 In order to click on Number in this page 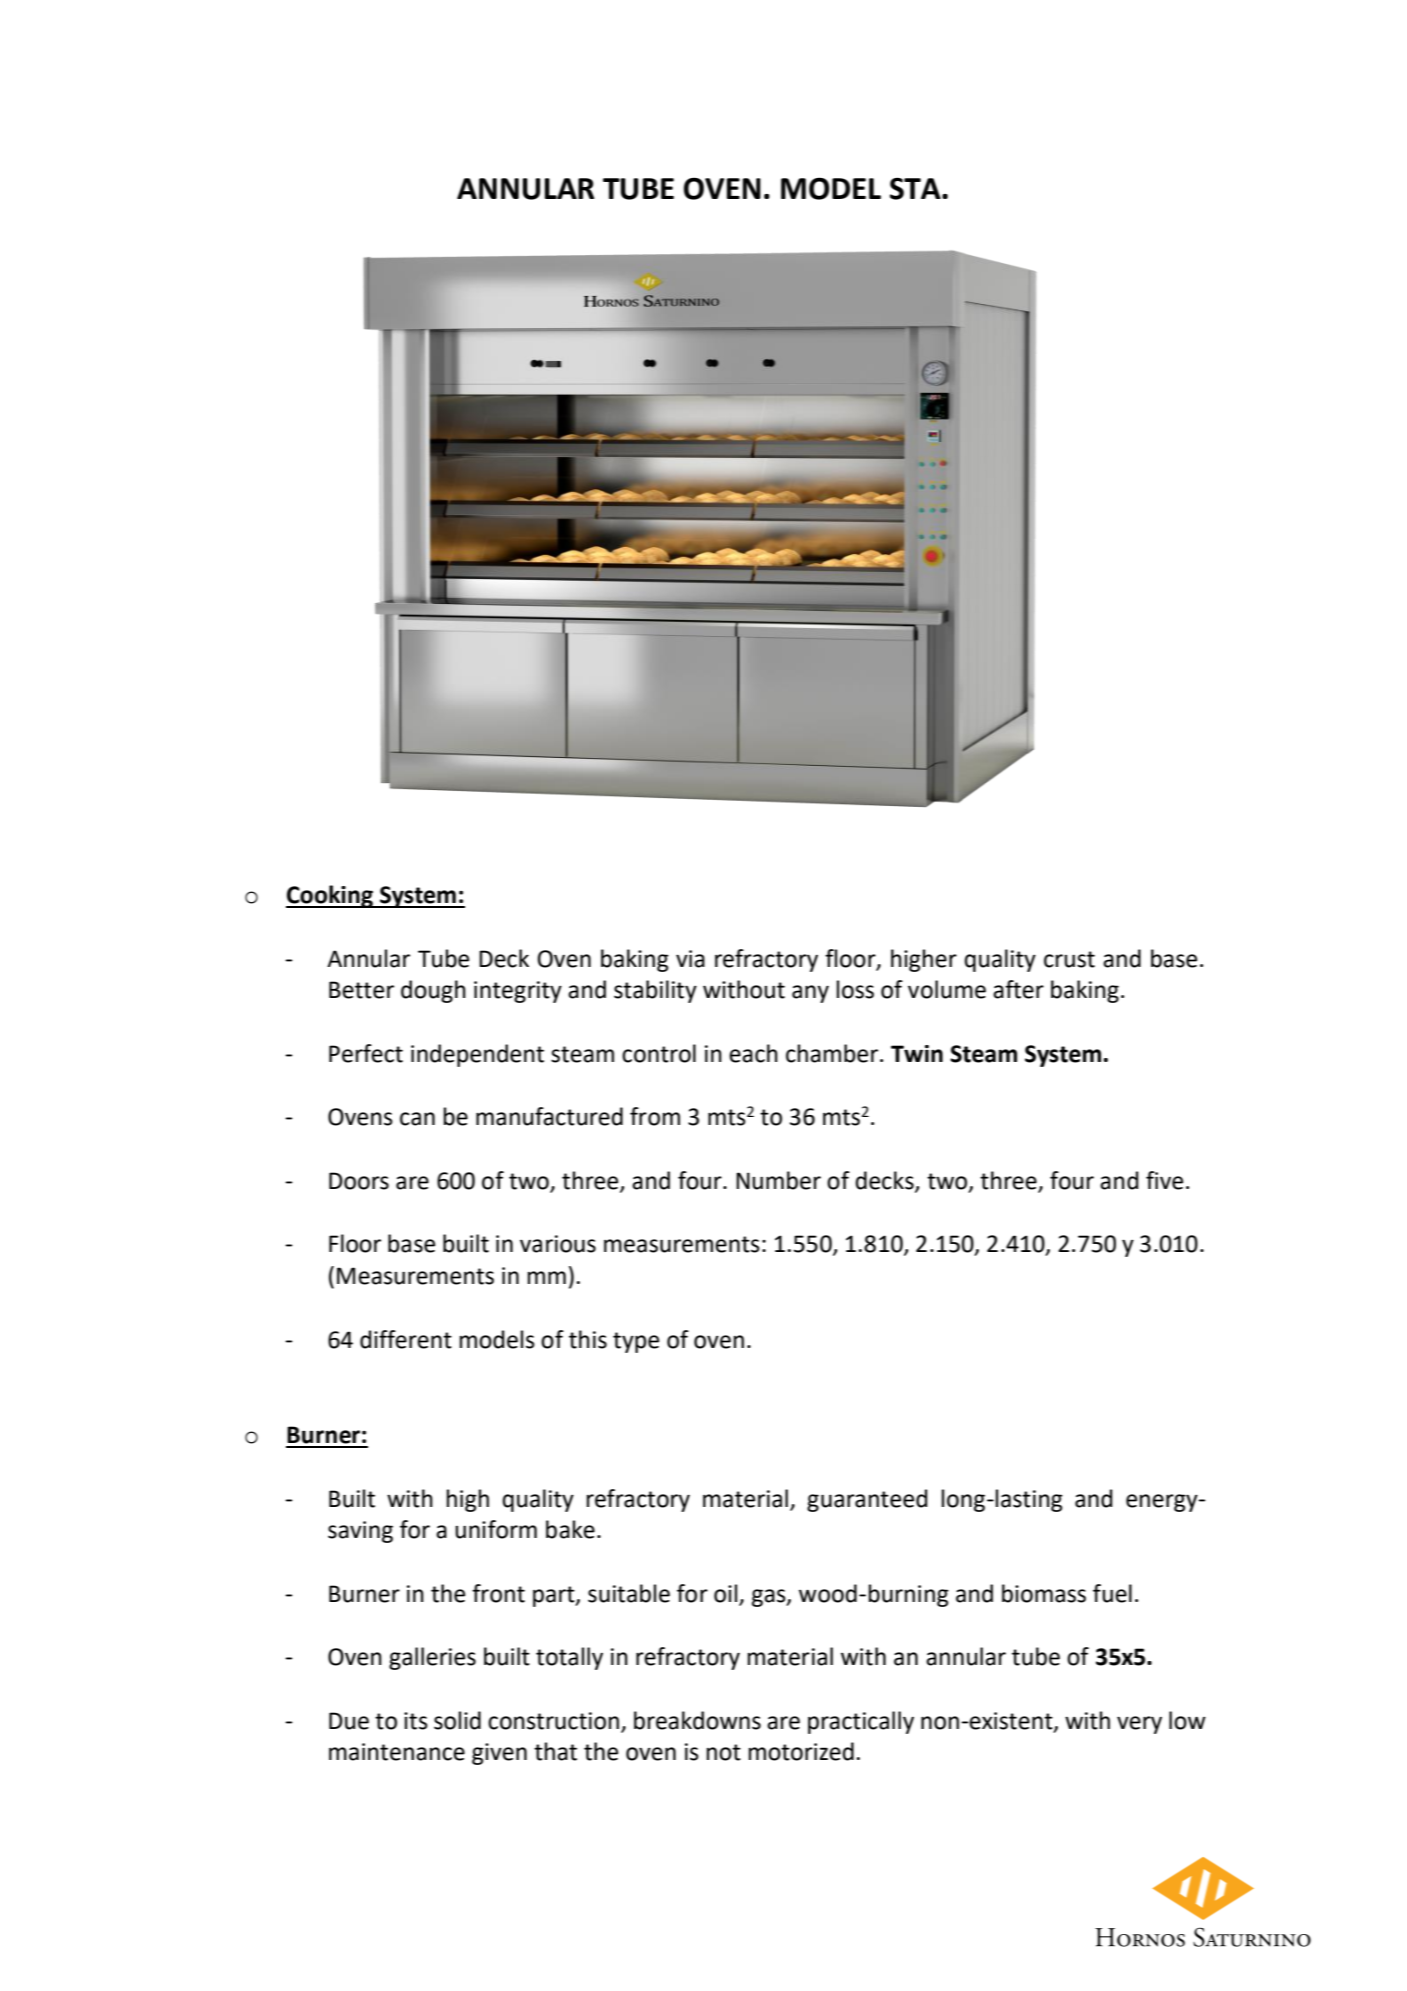, I will do `click(778, 1180)`.
